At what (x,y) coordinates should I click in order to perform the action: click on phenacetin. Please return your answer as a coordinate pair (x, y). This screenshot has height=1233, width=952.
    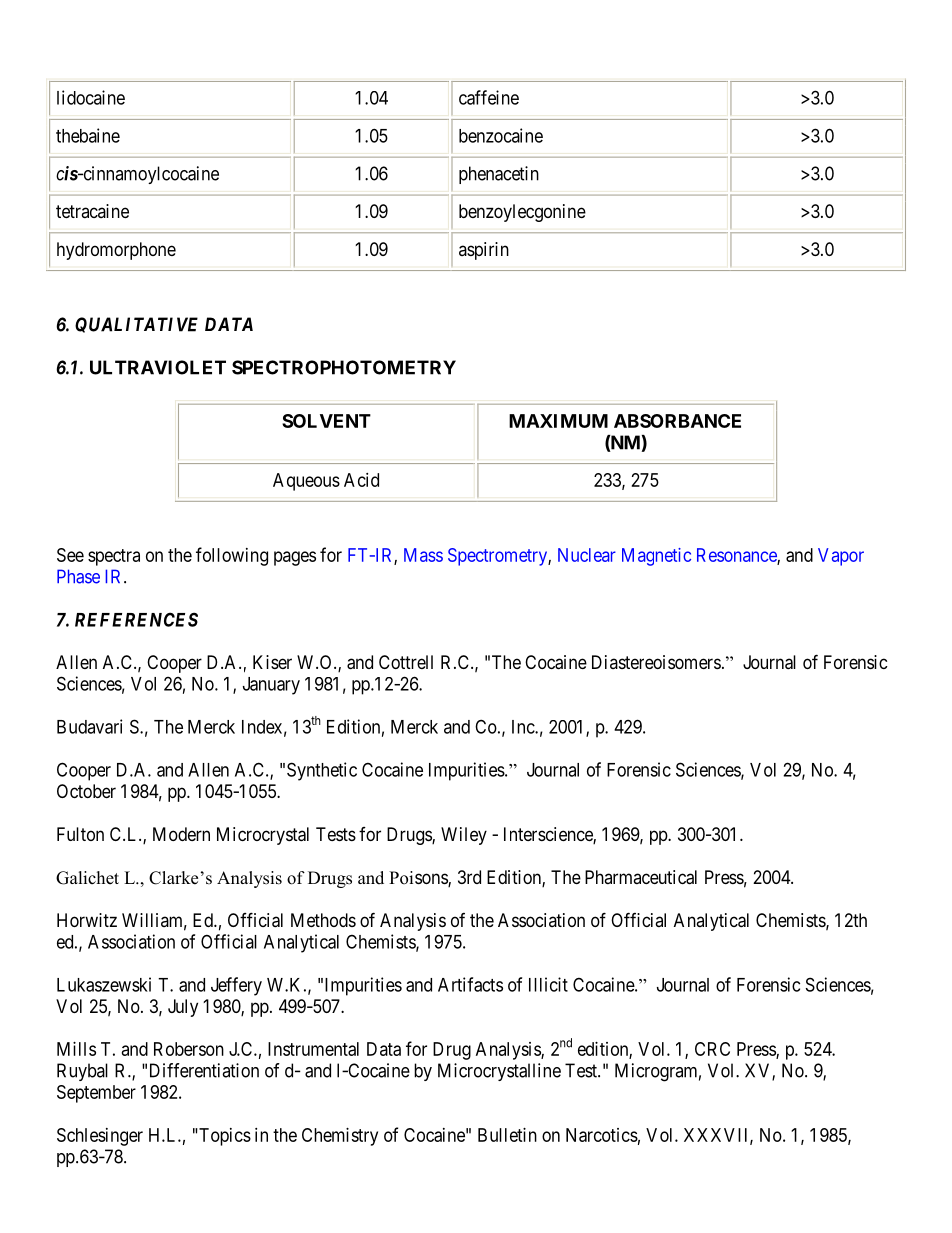
    Looking at the image, I should click on (499, 175).
